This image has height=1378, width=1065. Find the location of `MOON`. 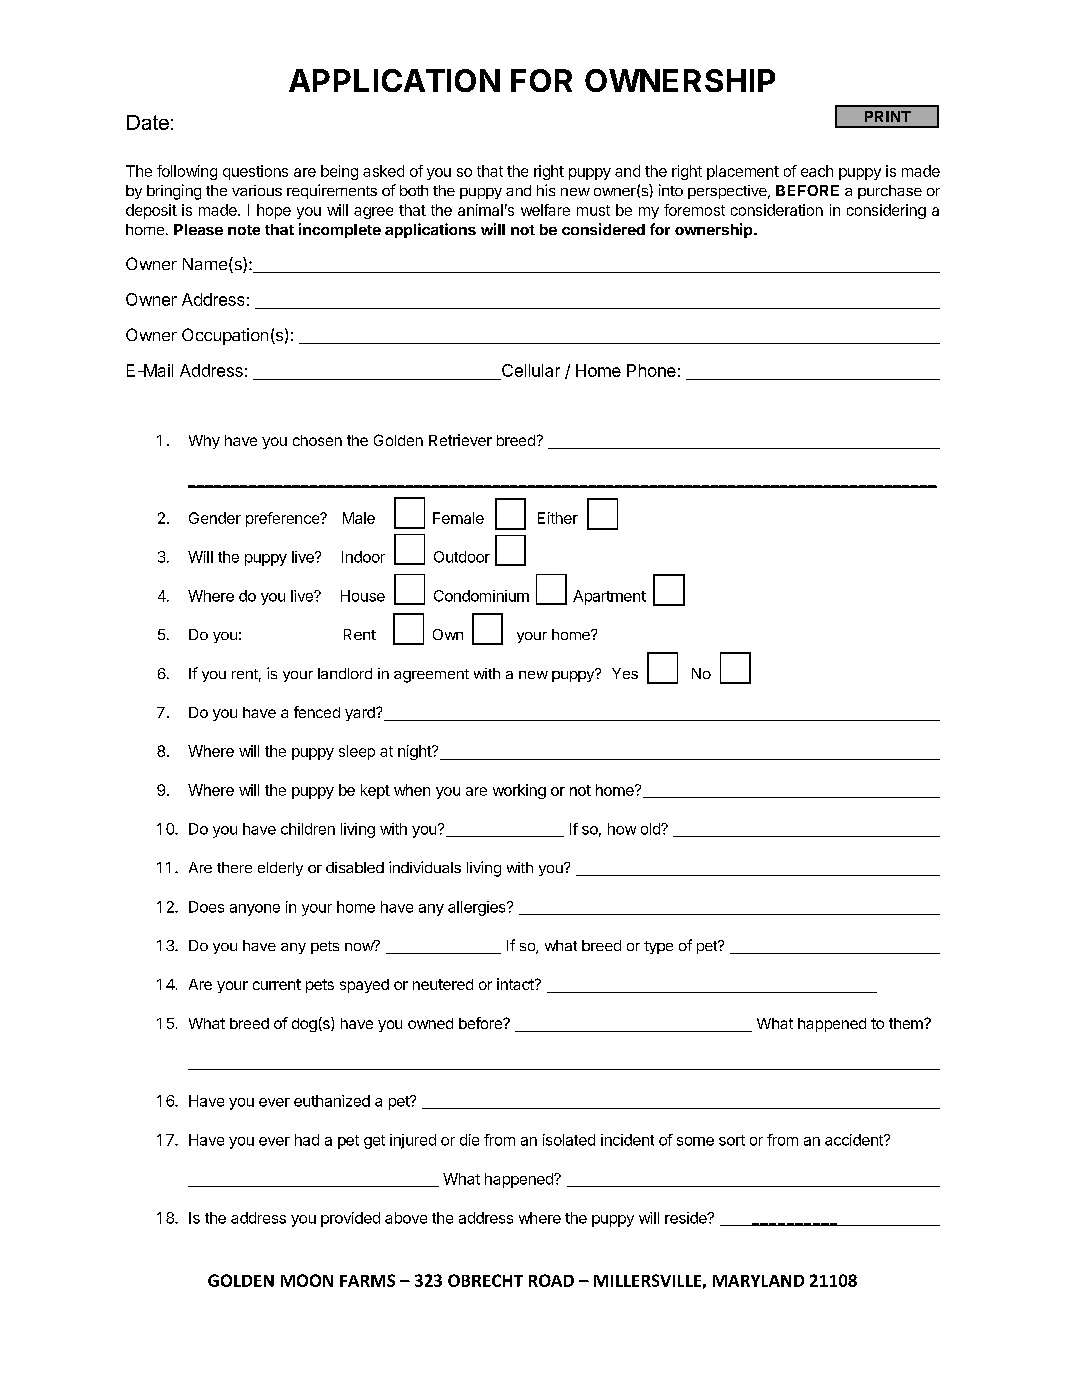

MOON is located at coordinates (307, 1280).
